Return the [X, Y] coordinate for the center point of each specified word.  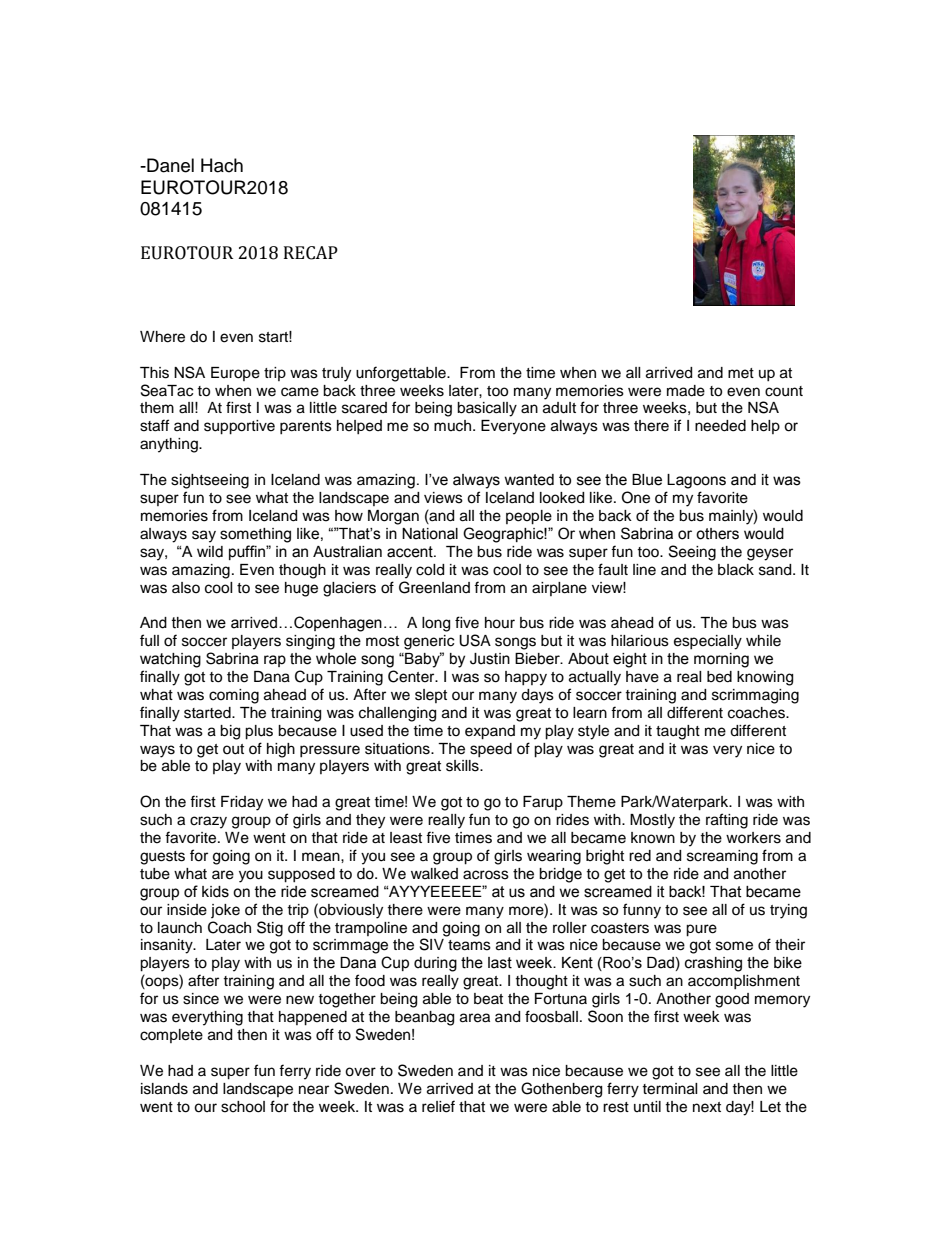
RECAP [311, 253]
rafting [727, 821]
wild [210, 551]
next [707, 1107]
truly [336, 374]
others [717, 534]
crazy [208, 822]
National [430, 534]
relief [438, 1106]
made [686, 391]
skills [463, 766]
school [243, 1107]
